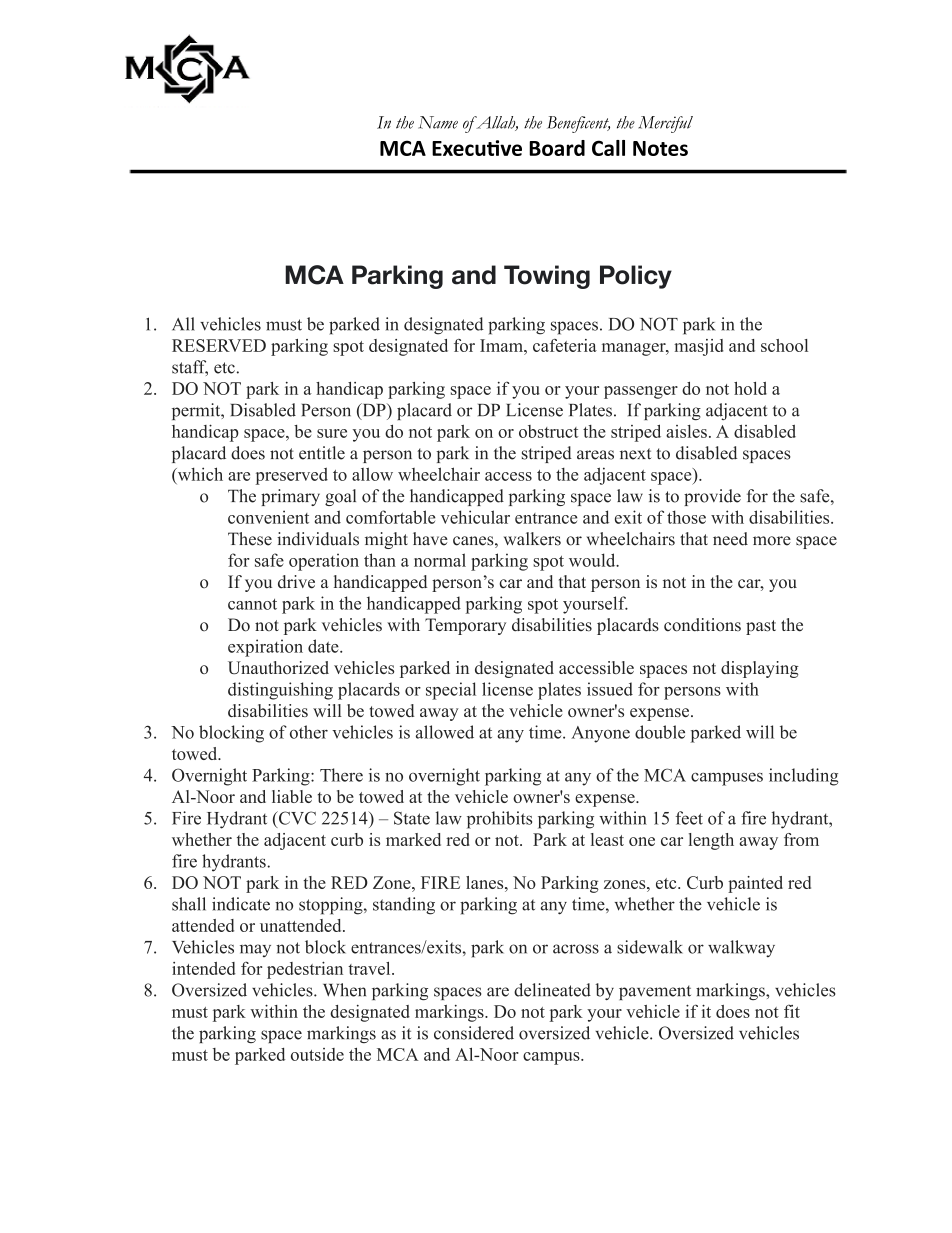 The image size is (952, 1233). What do you see at coordinates (660, 148) in the image?
I see `Notes` at bounding box center [660, 148].
